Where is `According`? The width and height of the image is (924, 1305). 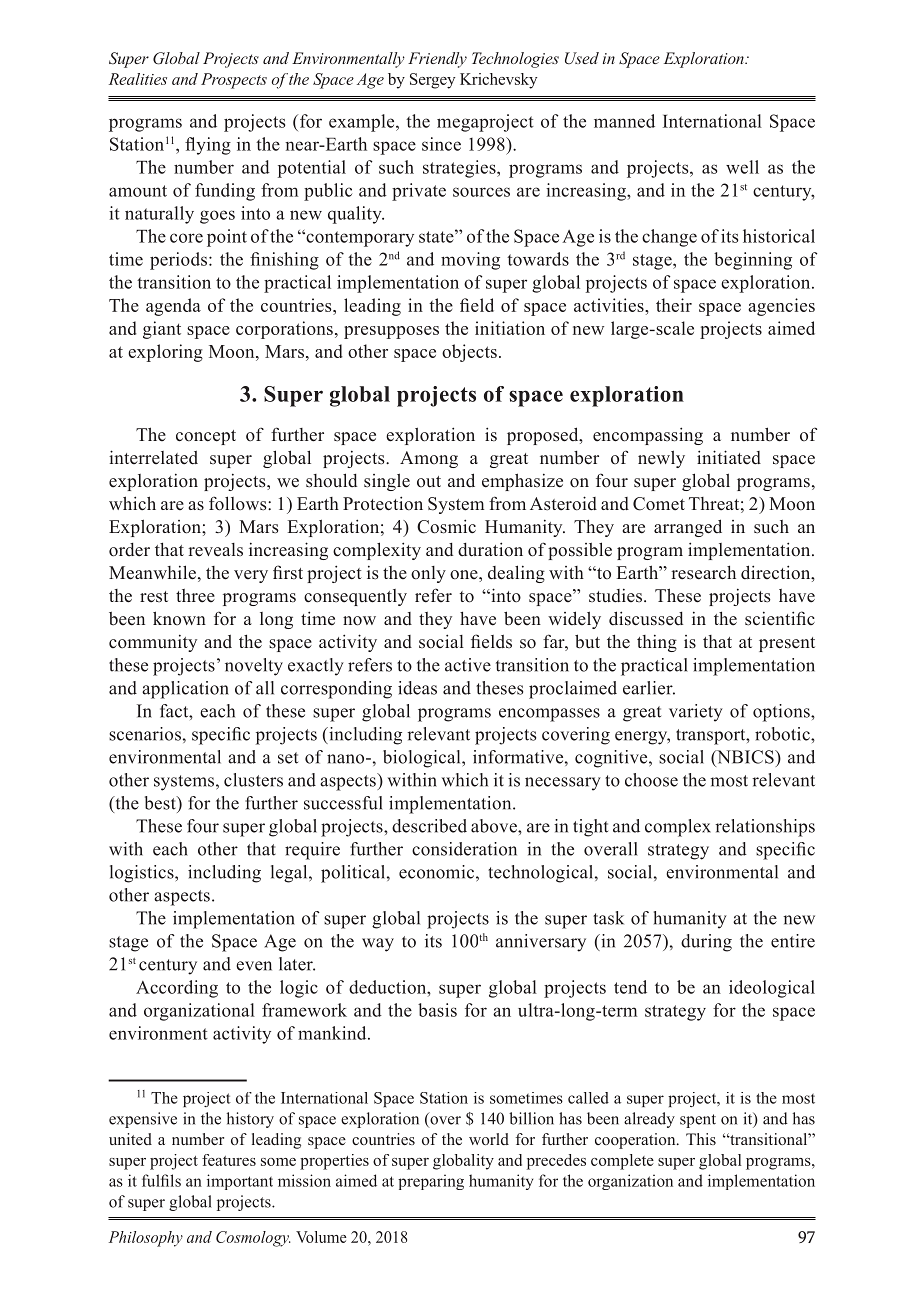
According is located at coordinates (177, 989).
